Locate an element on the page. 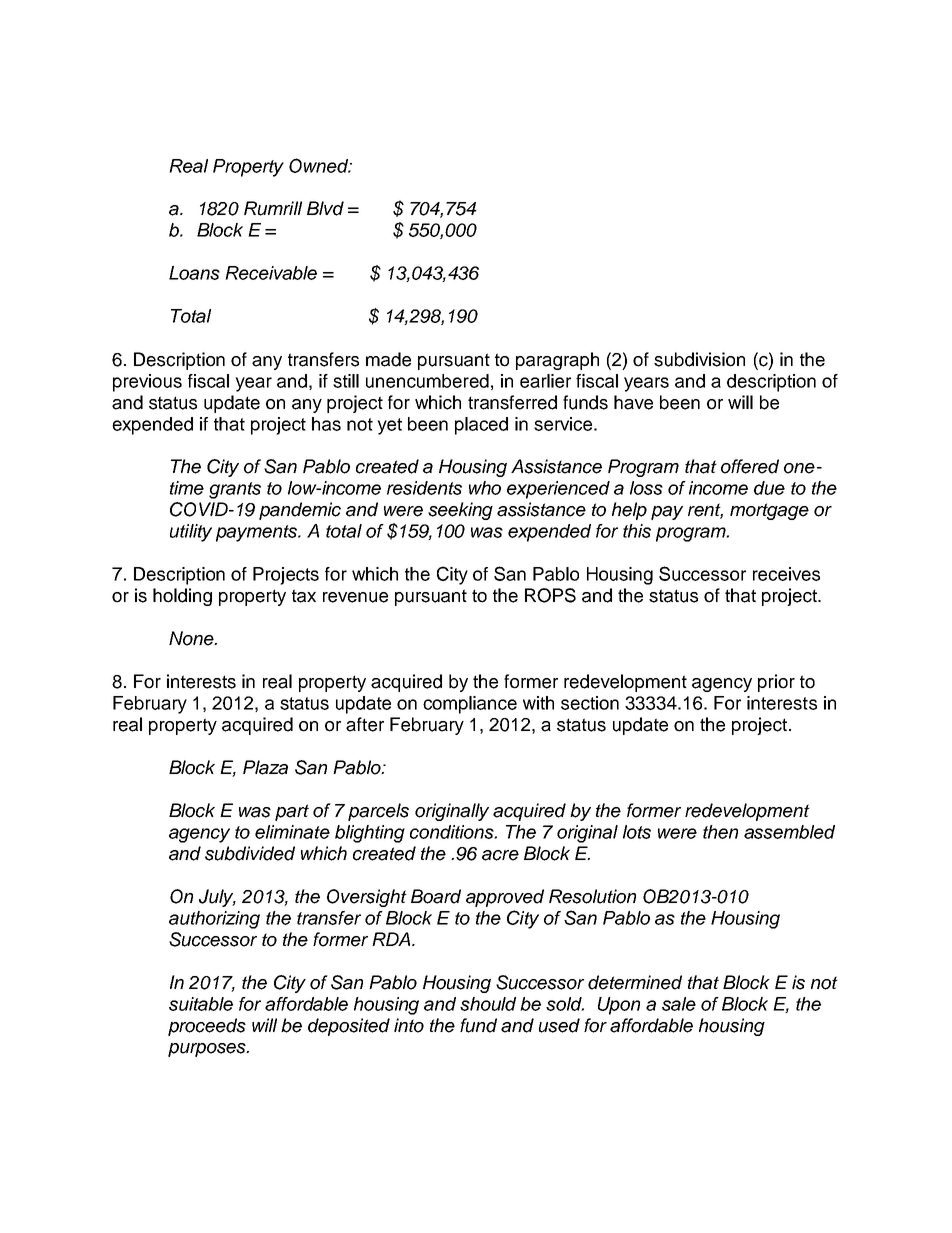  acre is located at coordinates (500, 855).
